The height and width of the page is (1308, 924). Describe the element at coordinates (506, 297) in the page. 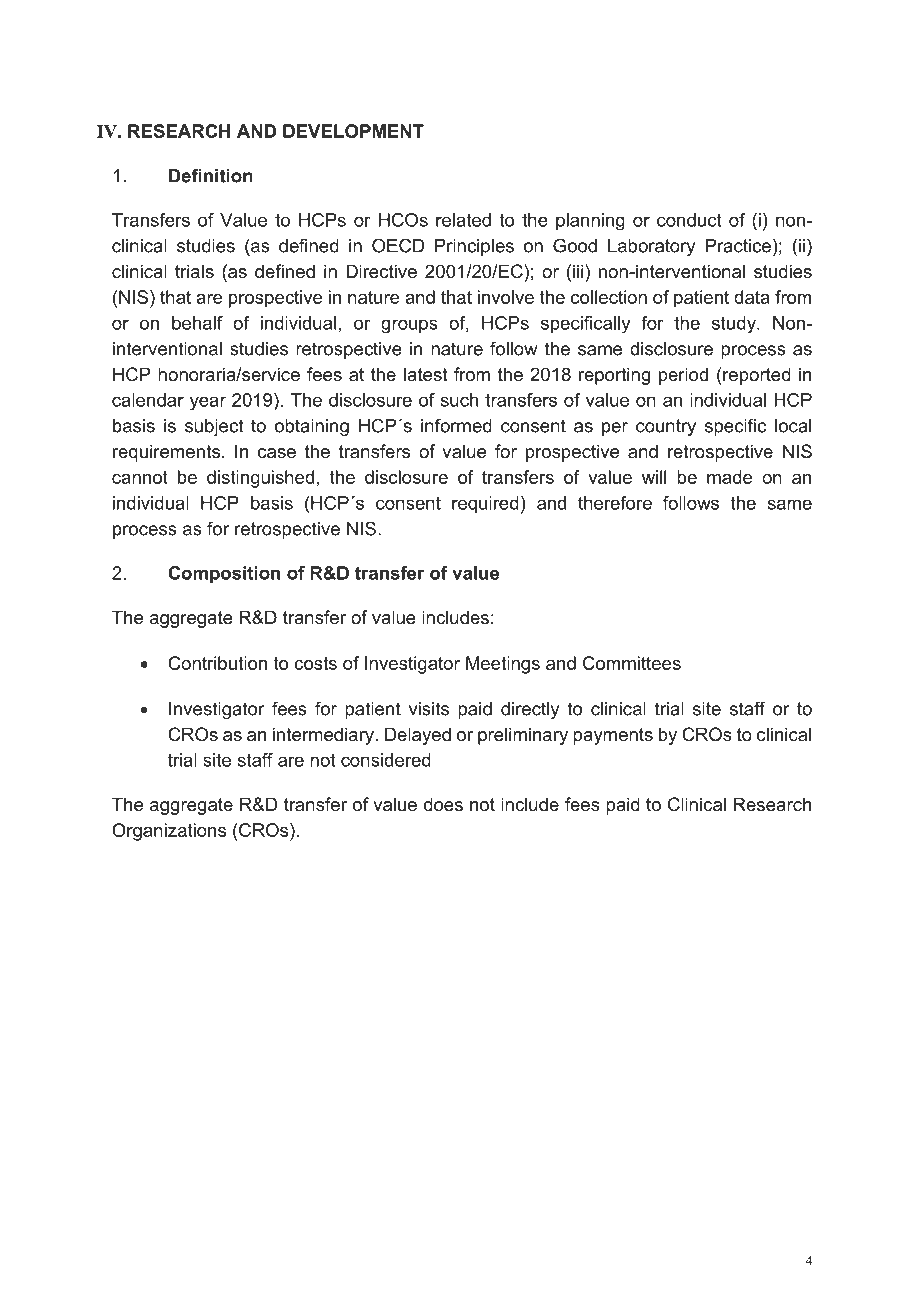

I see `involve` at that location.
